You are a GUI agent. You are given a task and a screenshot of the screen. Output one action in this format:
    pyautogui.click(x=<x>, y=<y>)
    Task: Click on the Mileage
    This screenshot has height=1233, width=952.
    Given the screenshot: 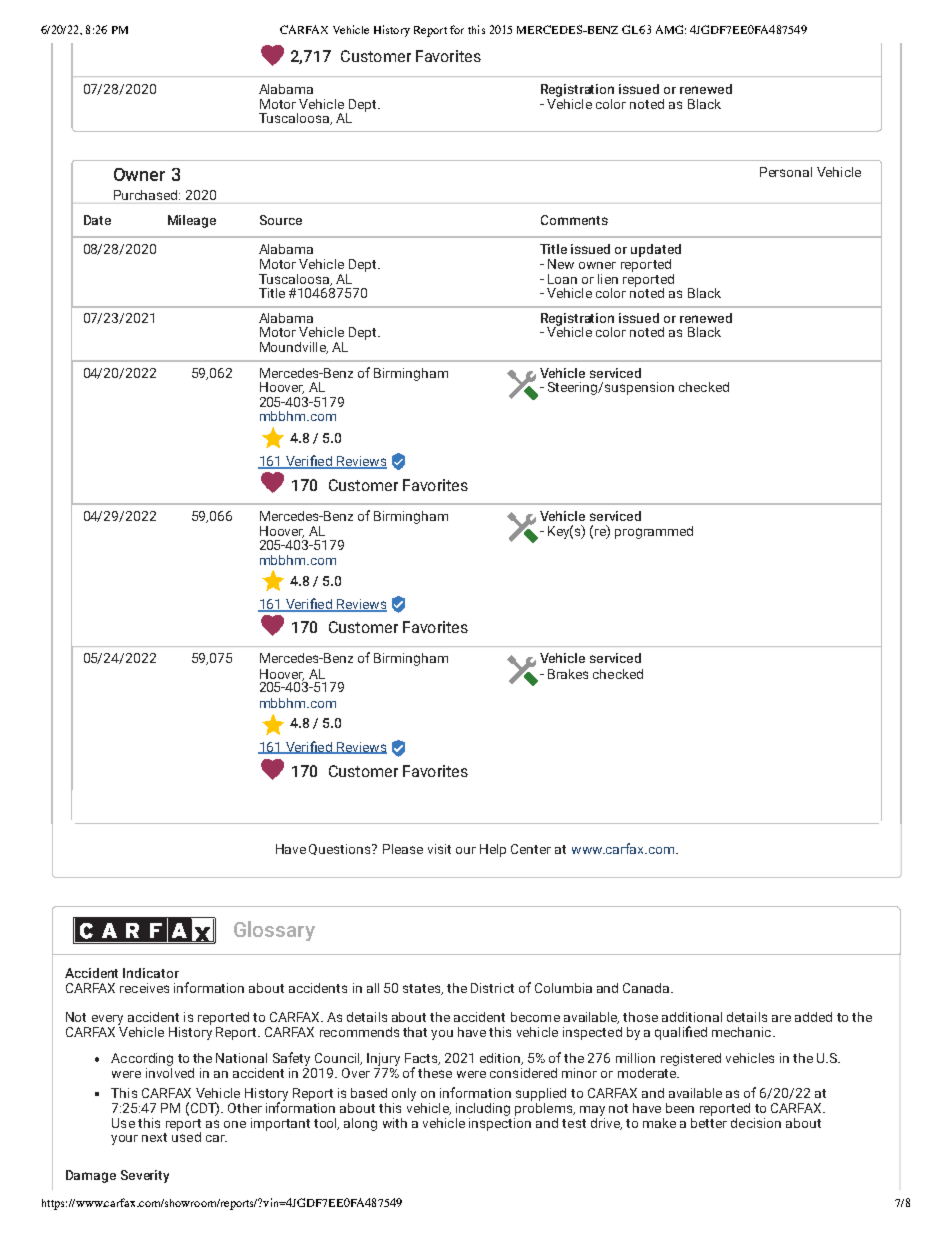 What is the action you would take?
    pyautogui.click(x=192, y=221)
